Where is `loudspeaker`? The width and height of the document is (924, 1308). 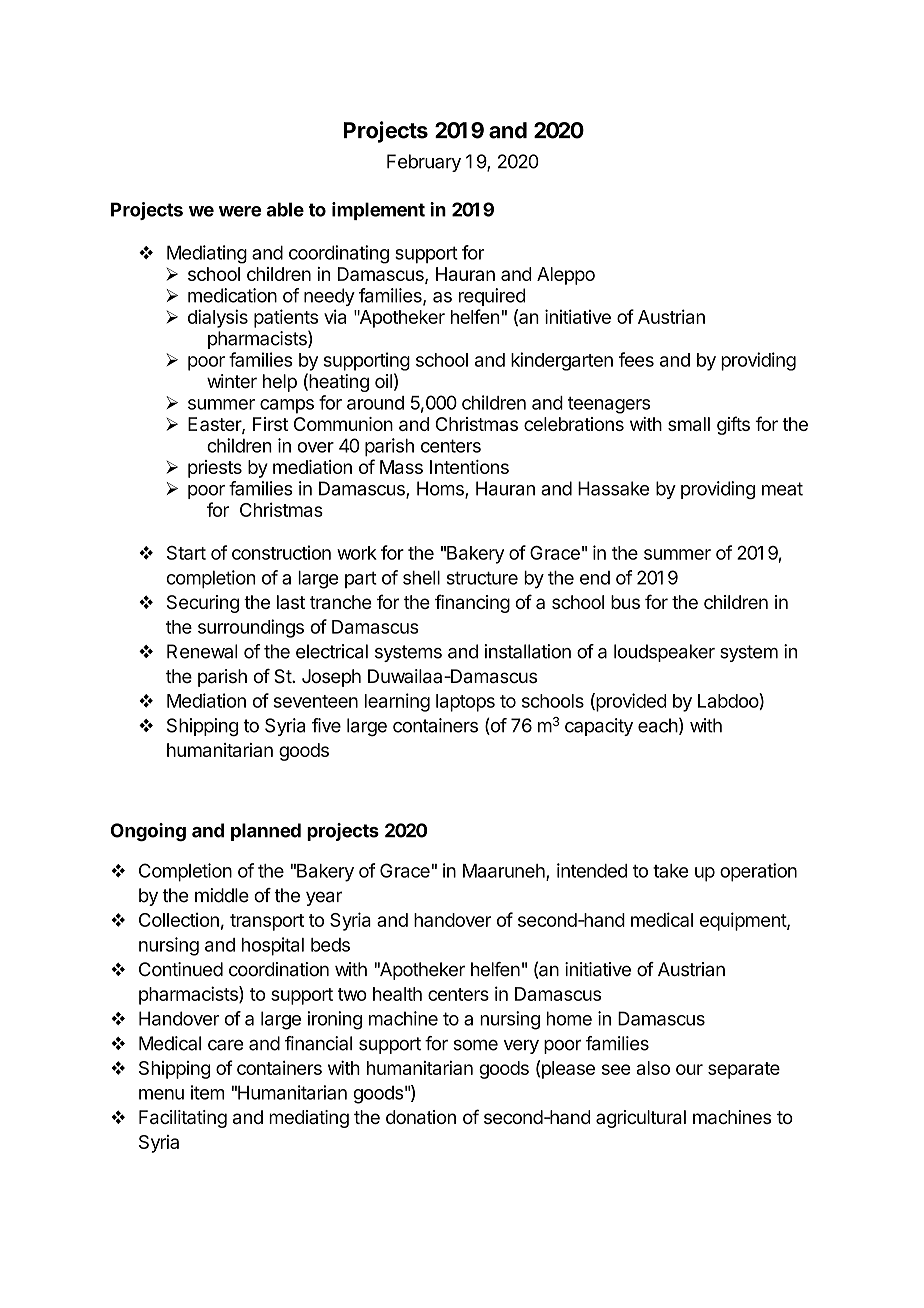 loudspeaker is located at coordinates (664, 653).
